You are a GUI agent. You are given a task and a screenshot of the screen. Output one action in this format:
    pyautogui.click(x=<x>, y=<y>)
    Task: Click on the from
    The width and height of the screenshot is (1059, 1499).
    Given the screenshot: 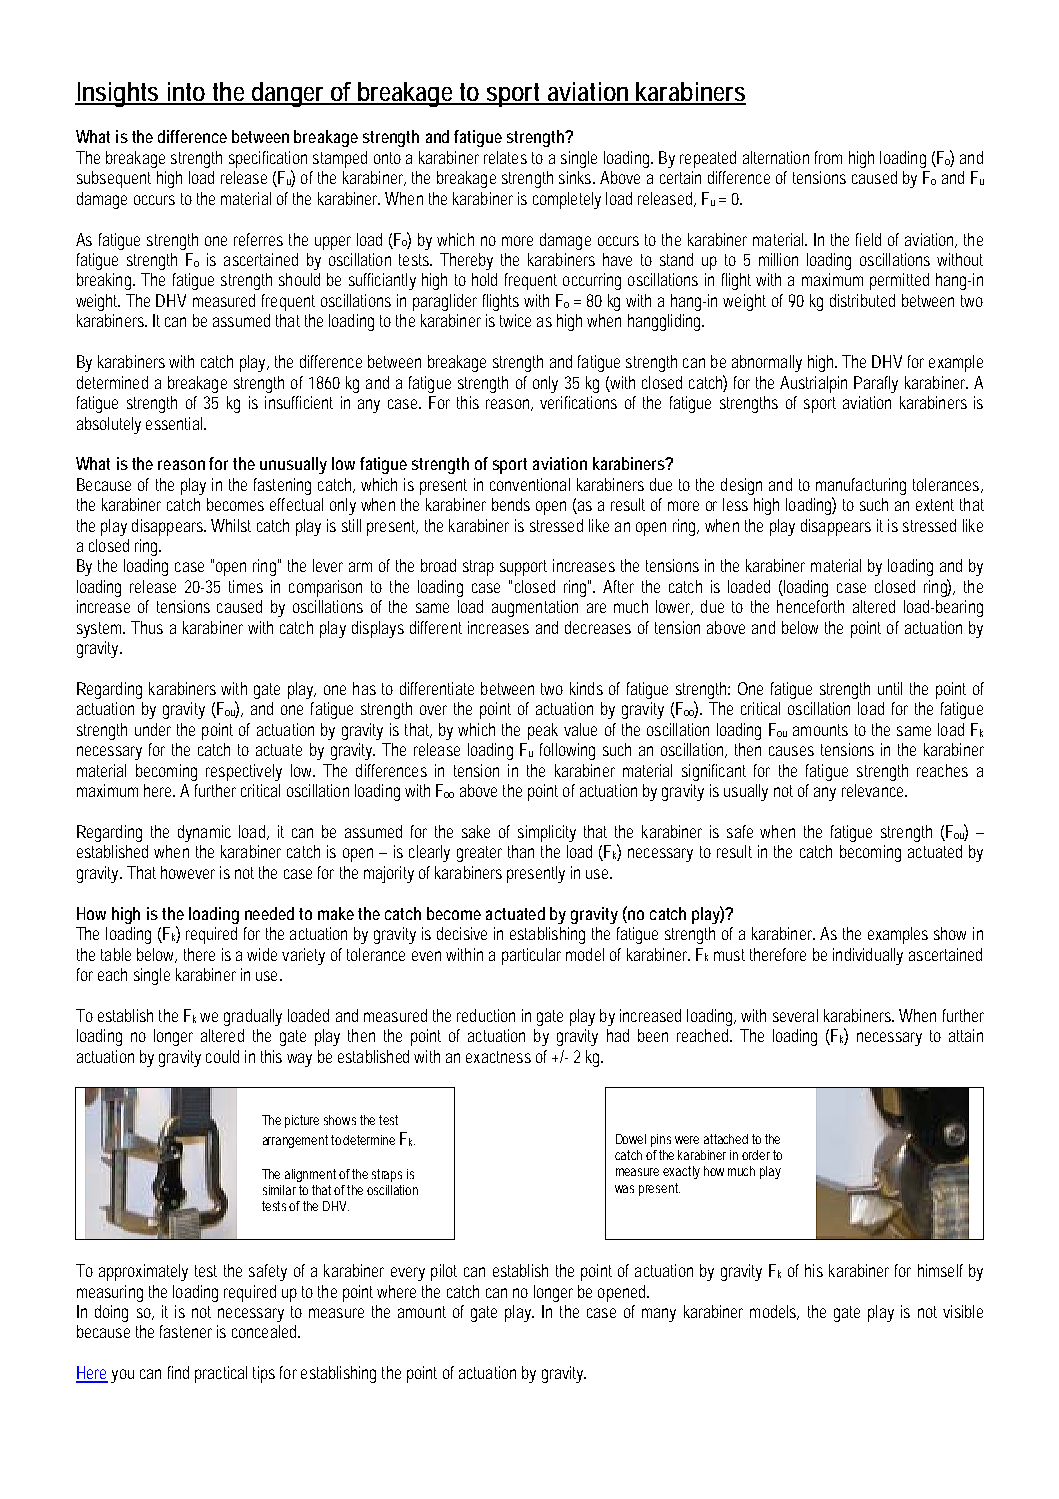 What is the action you would take?
    pyautogui.click(x=828, y=157)
